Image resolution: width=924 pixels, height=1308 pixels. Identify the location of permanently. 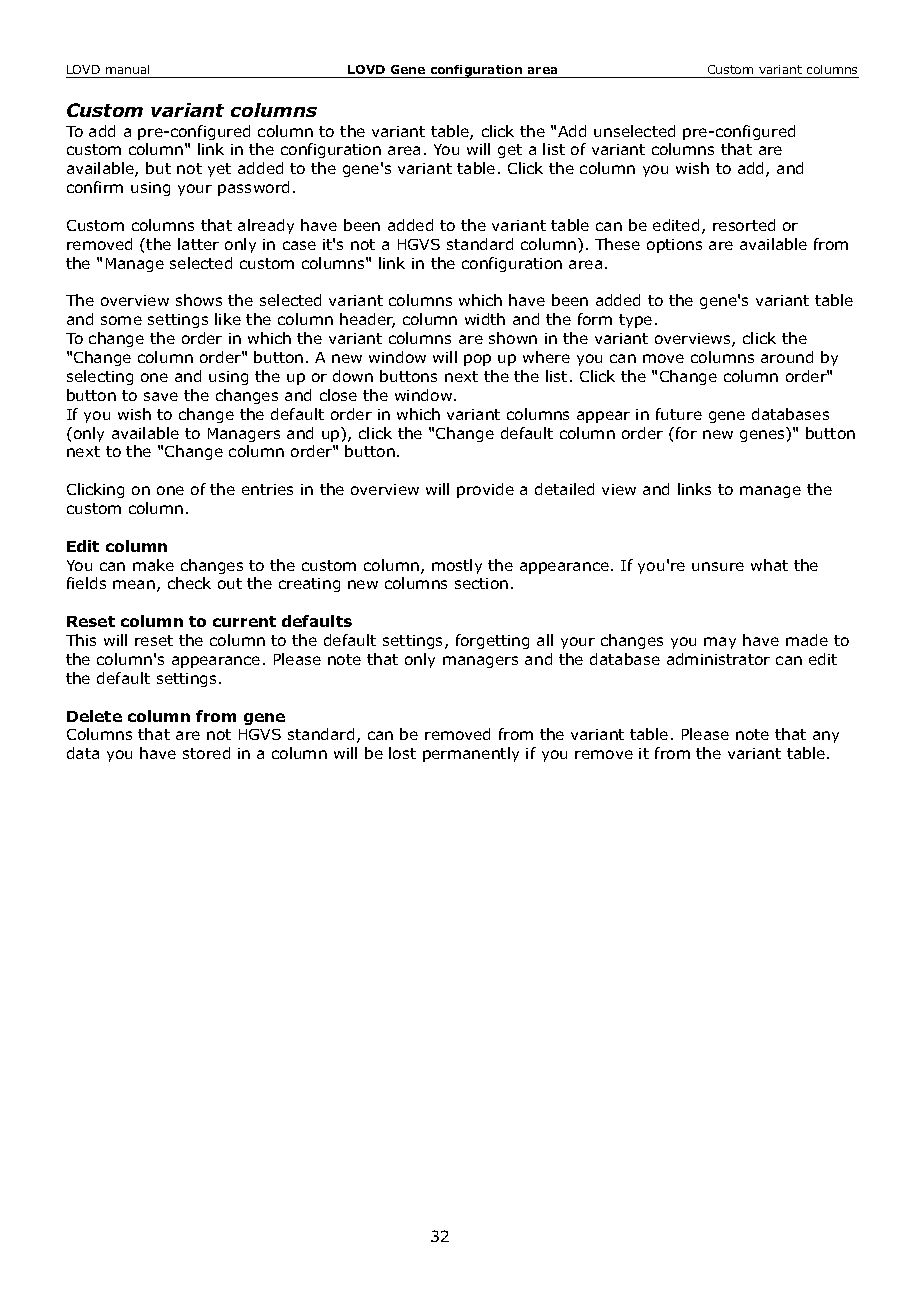
(471, 754).
